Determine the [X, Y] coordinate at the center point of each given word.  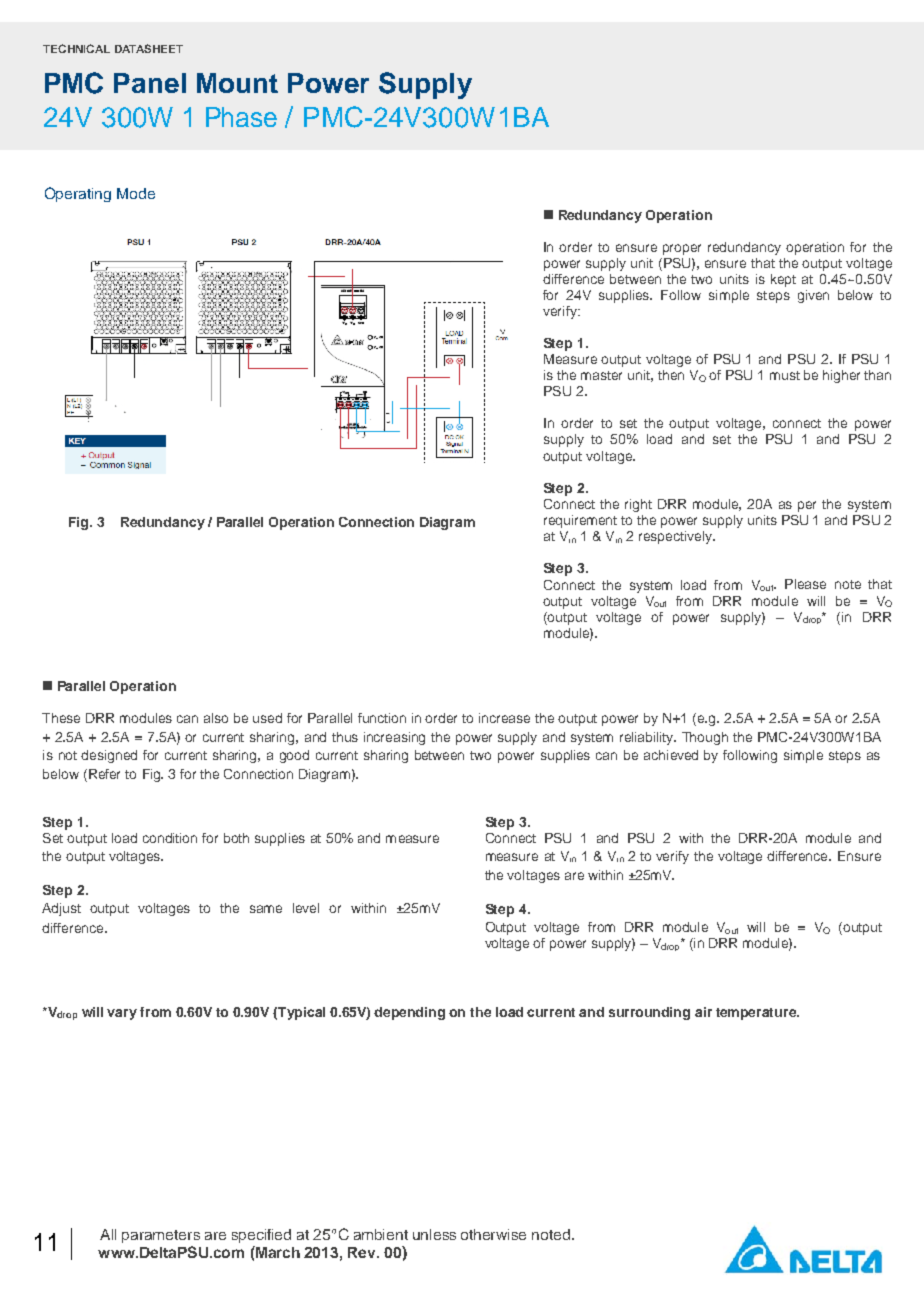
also [216, 718]
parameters [161, 1236]
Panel [150, 83]
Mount [237, 83]
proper [682, 249]
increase [504, 718]
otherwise [493, 1234]
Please [805, 584]
